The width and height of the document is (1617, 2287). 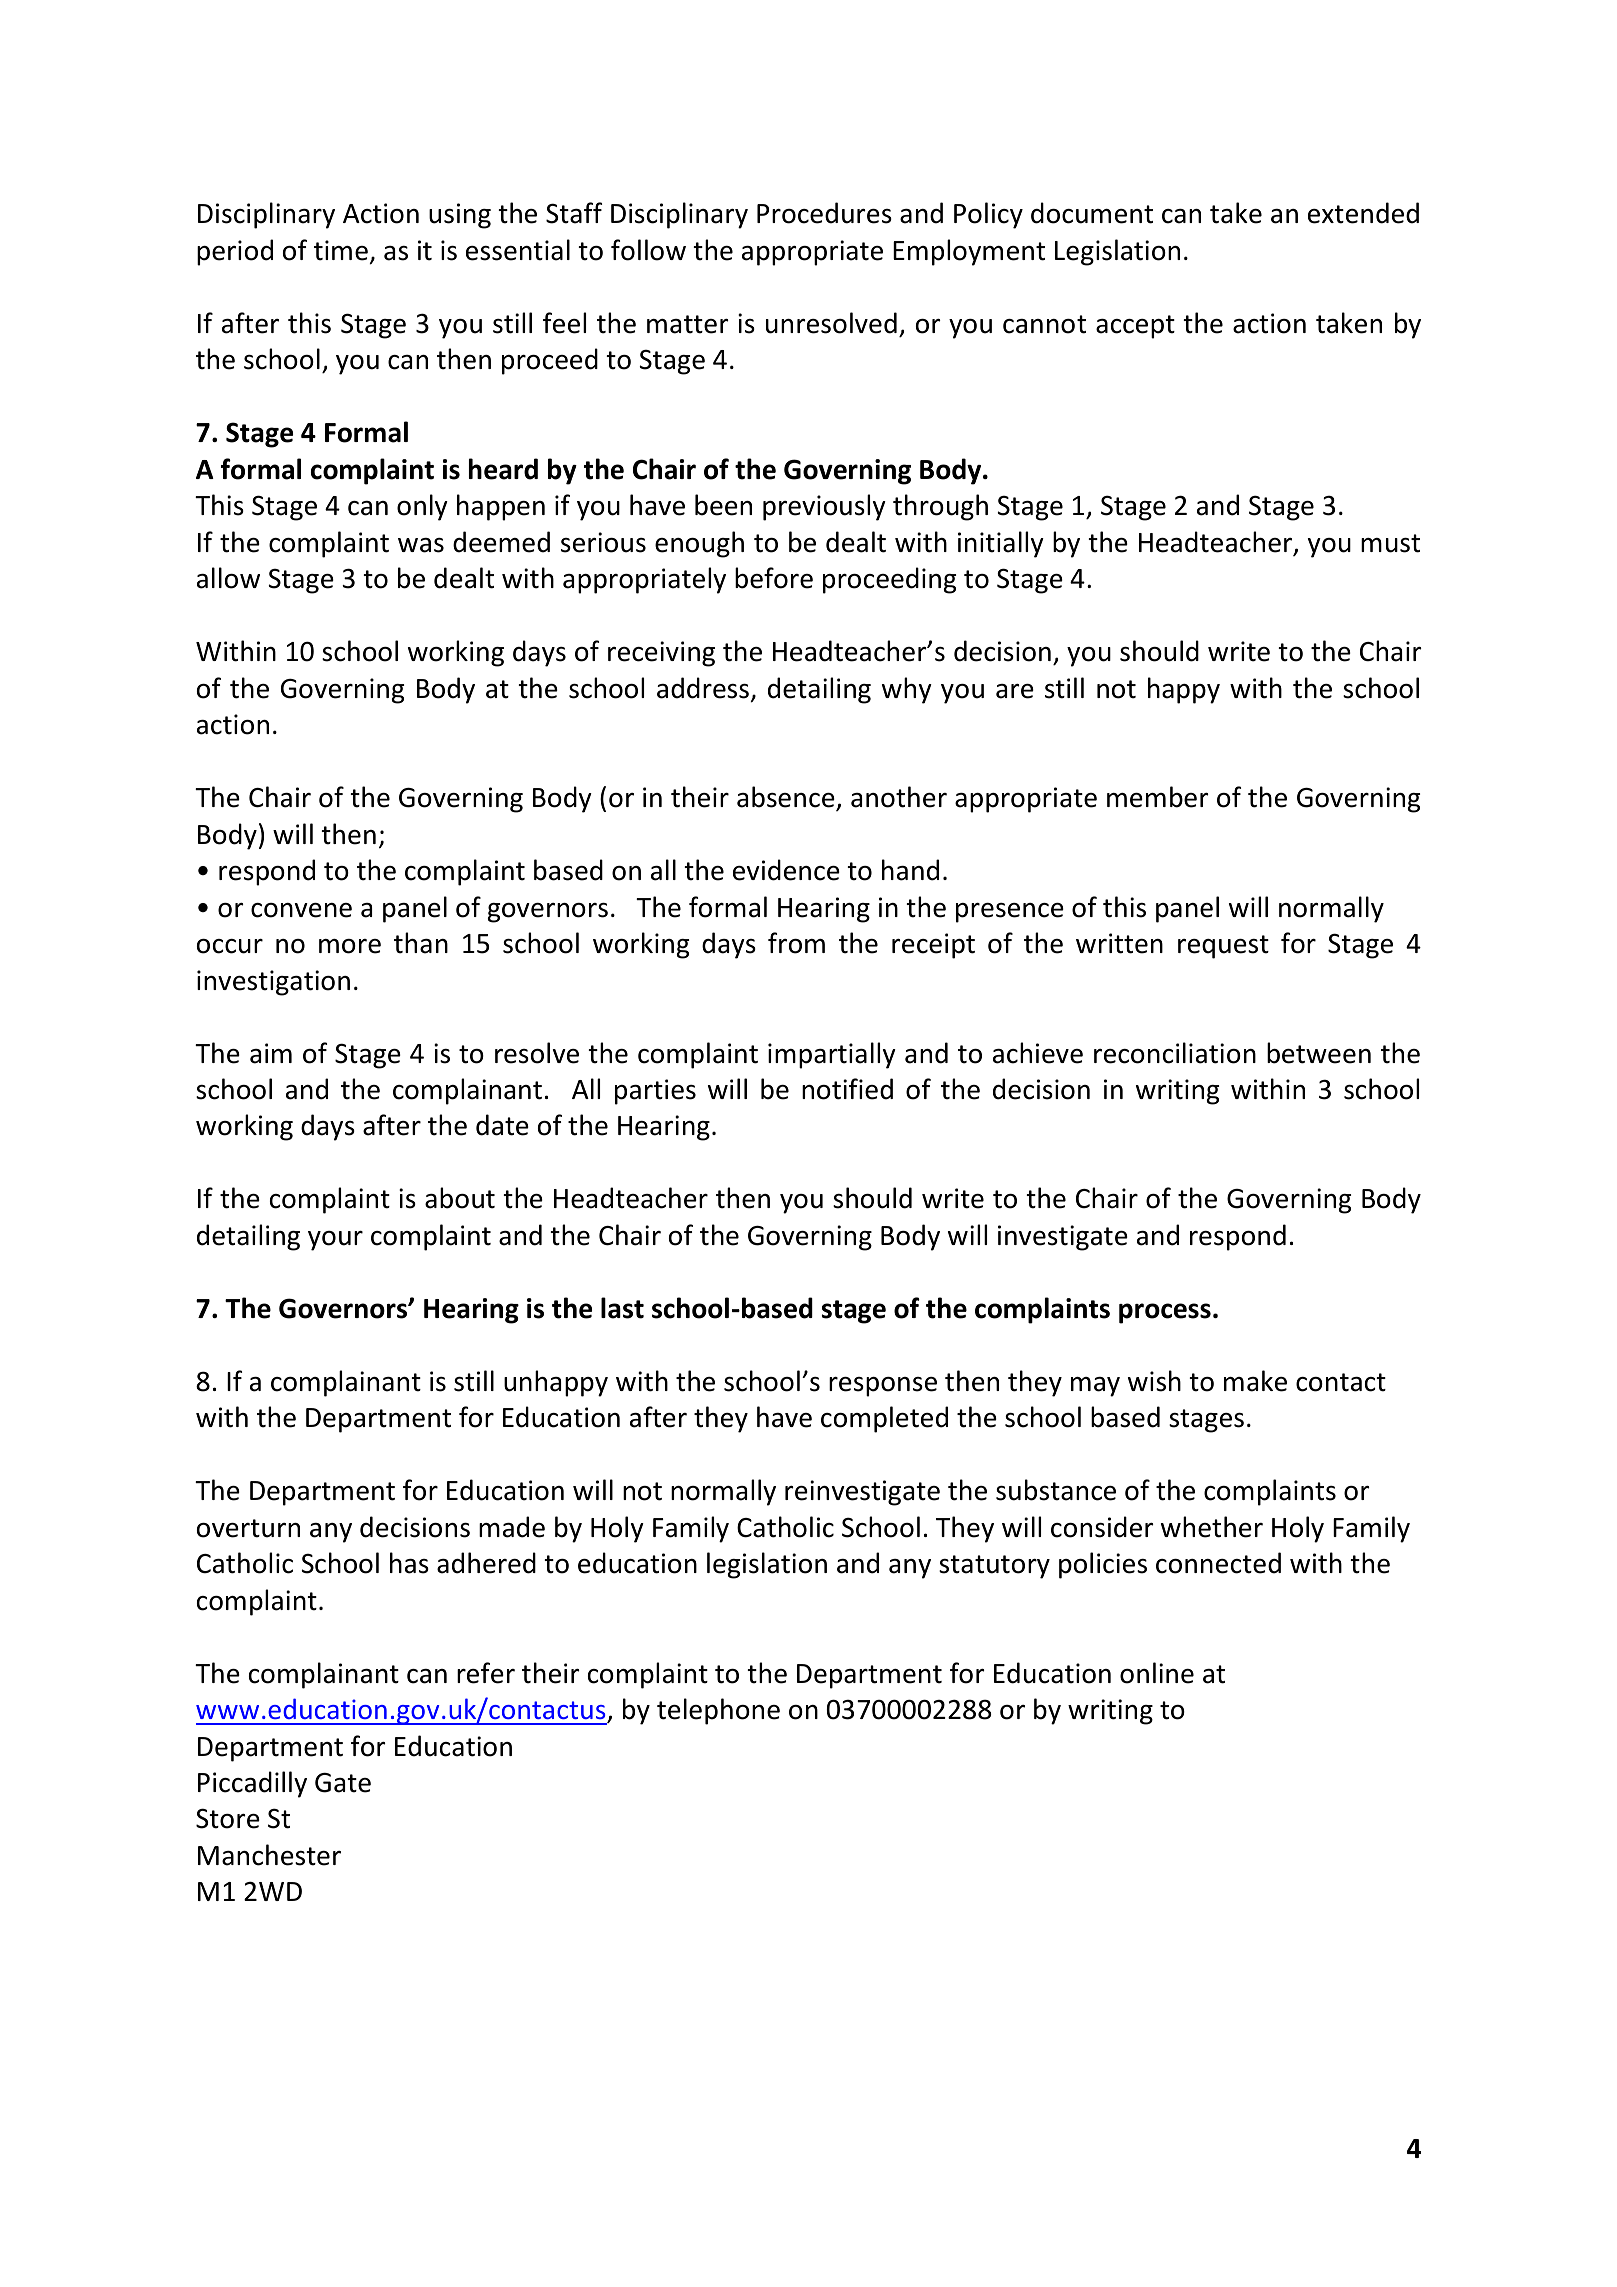 I want to click on extended, so click(x=1363, y=213).
